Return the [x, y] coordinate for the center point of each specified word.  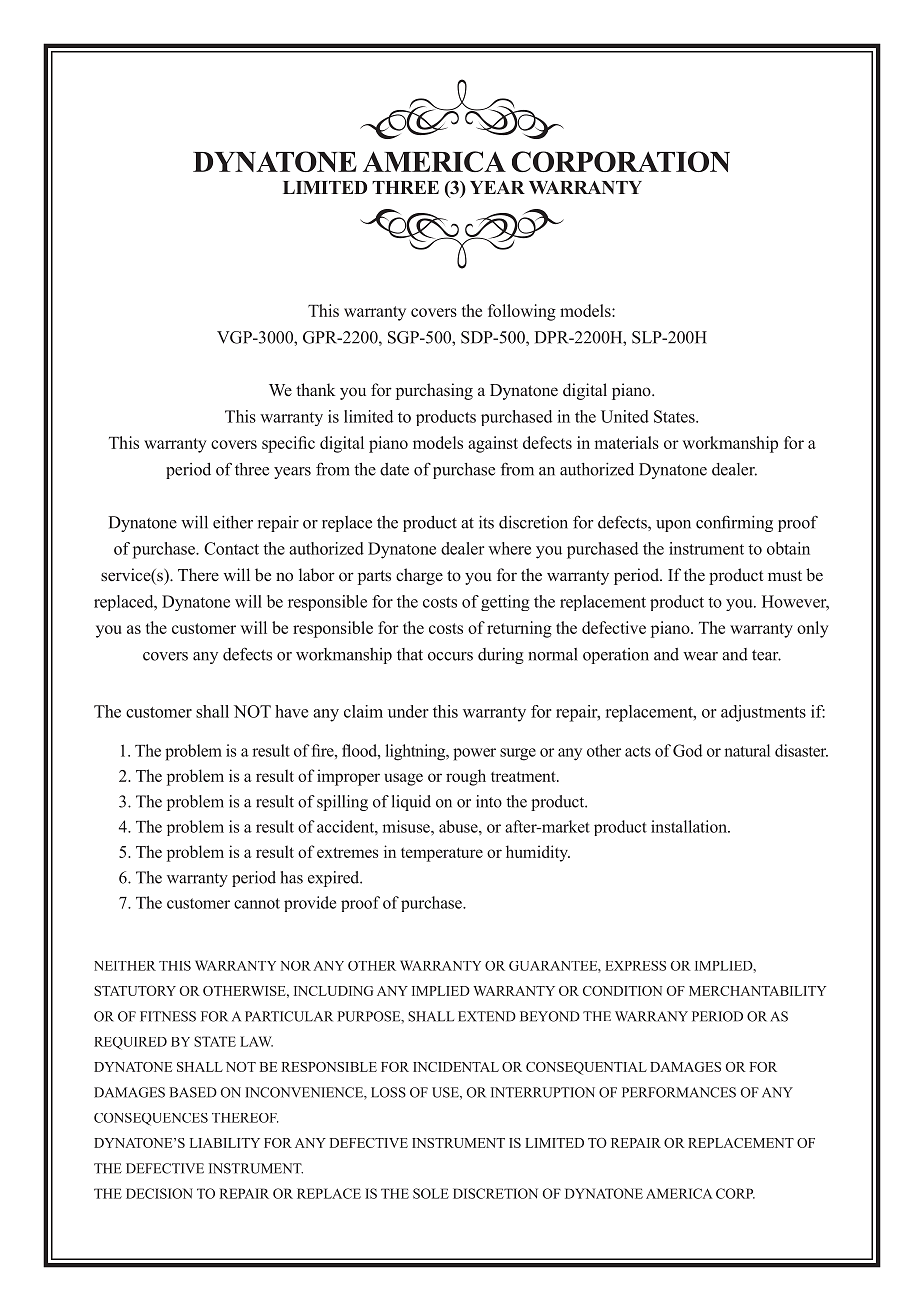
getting [505, 603]
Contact [231, 548]
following [522, 312]
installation [690, 826]
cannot [257, 903]
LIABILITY [225, 1143]
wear [700, 656]
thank [315, 389]
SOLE [431, 1193]
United [625, 416]
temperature [442, 854]
